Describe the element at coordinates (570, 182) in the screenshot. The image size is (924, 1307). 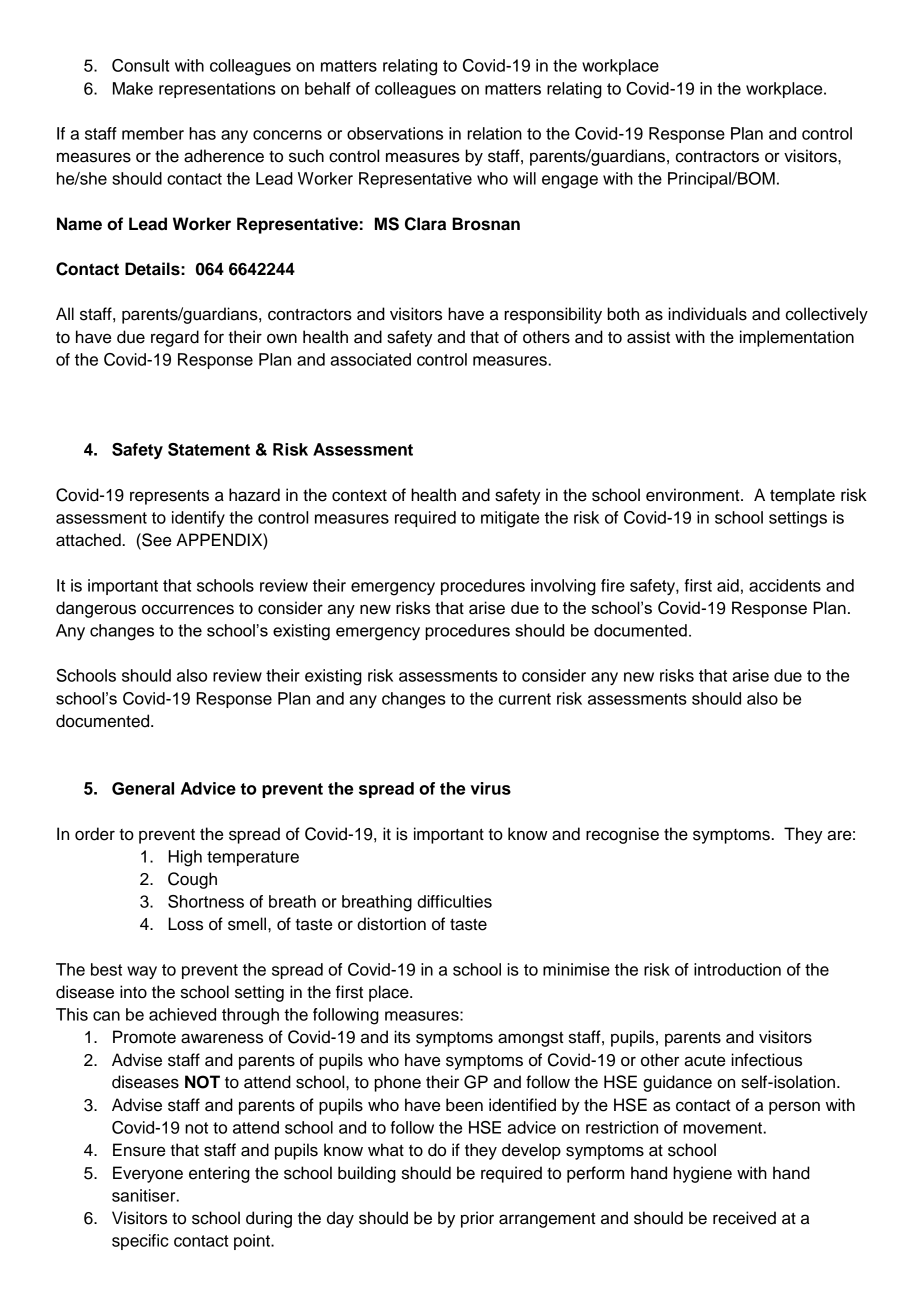
I see `engage` at that location.
